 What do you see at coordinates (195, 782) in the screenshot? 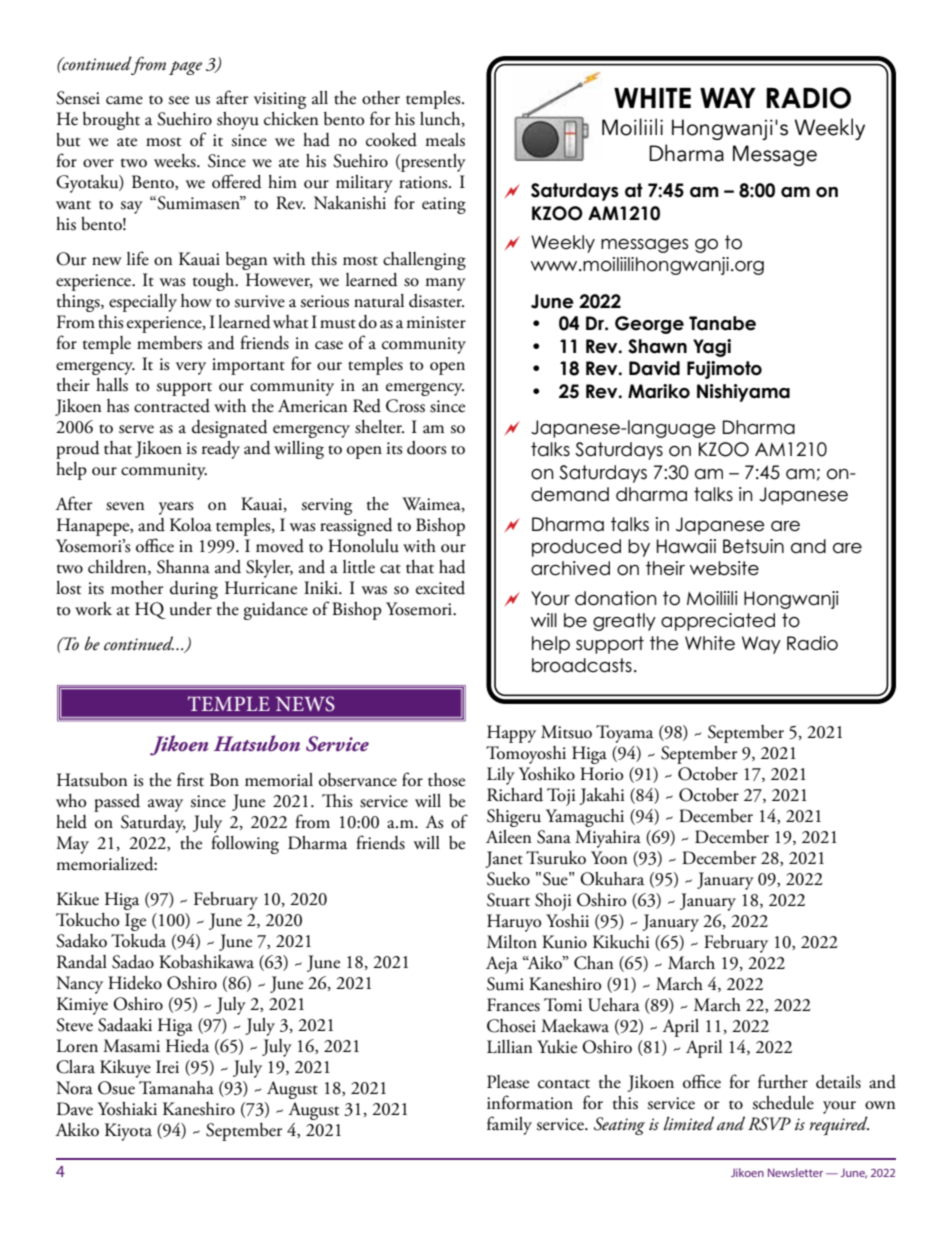
I see `rst` at bounding box center [195, 782].
